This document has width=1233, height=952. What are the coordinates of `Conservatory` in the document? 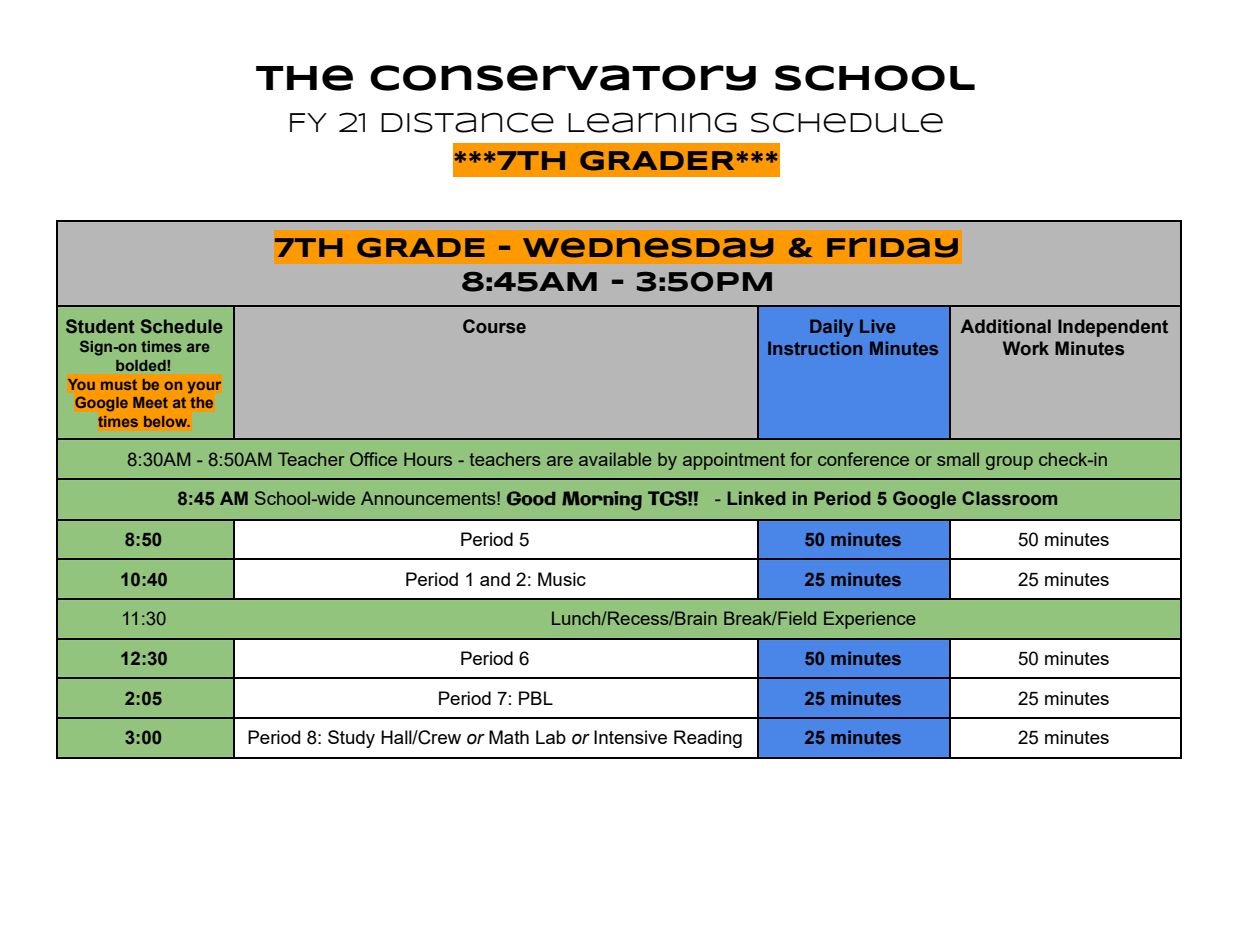 It's located at (563, 78).
